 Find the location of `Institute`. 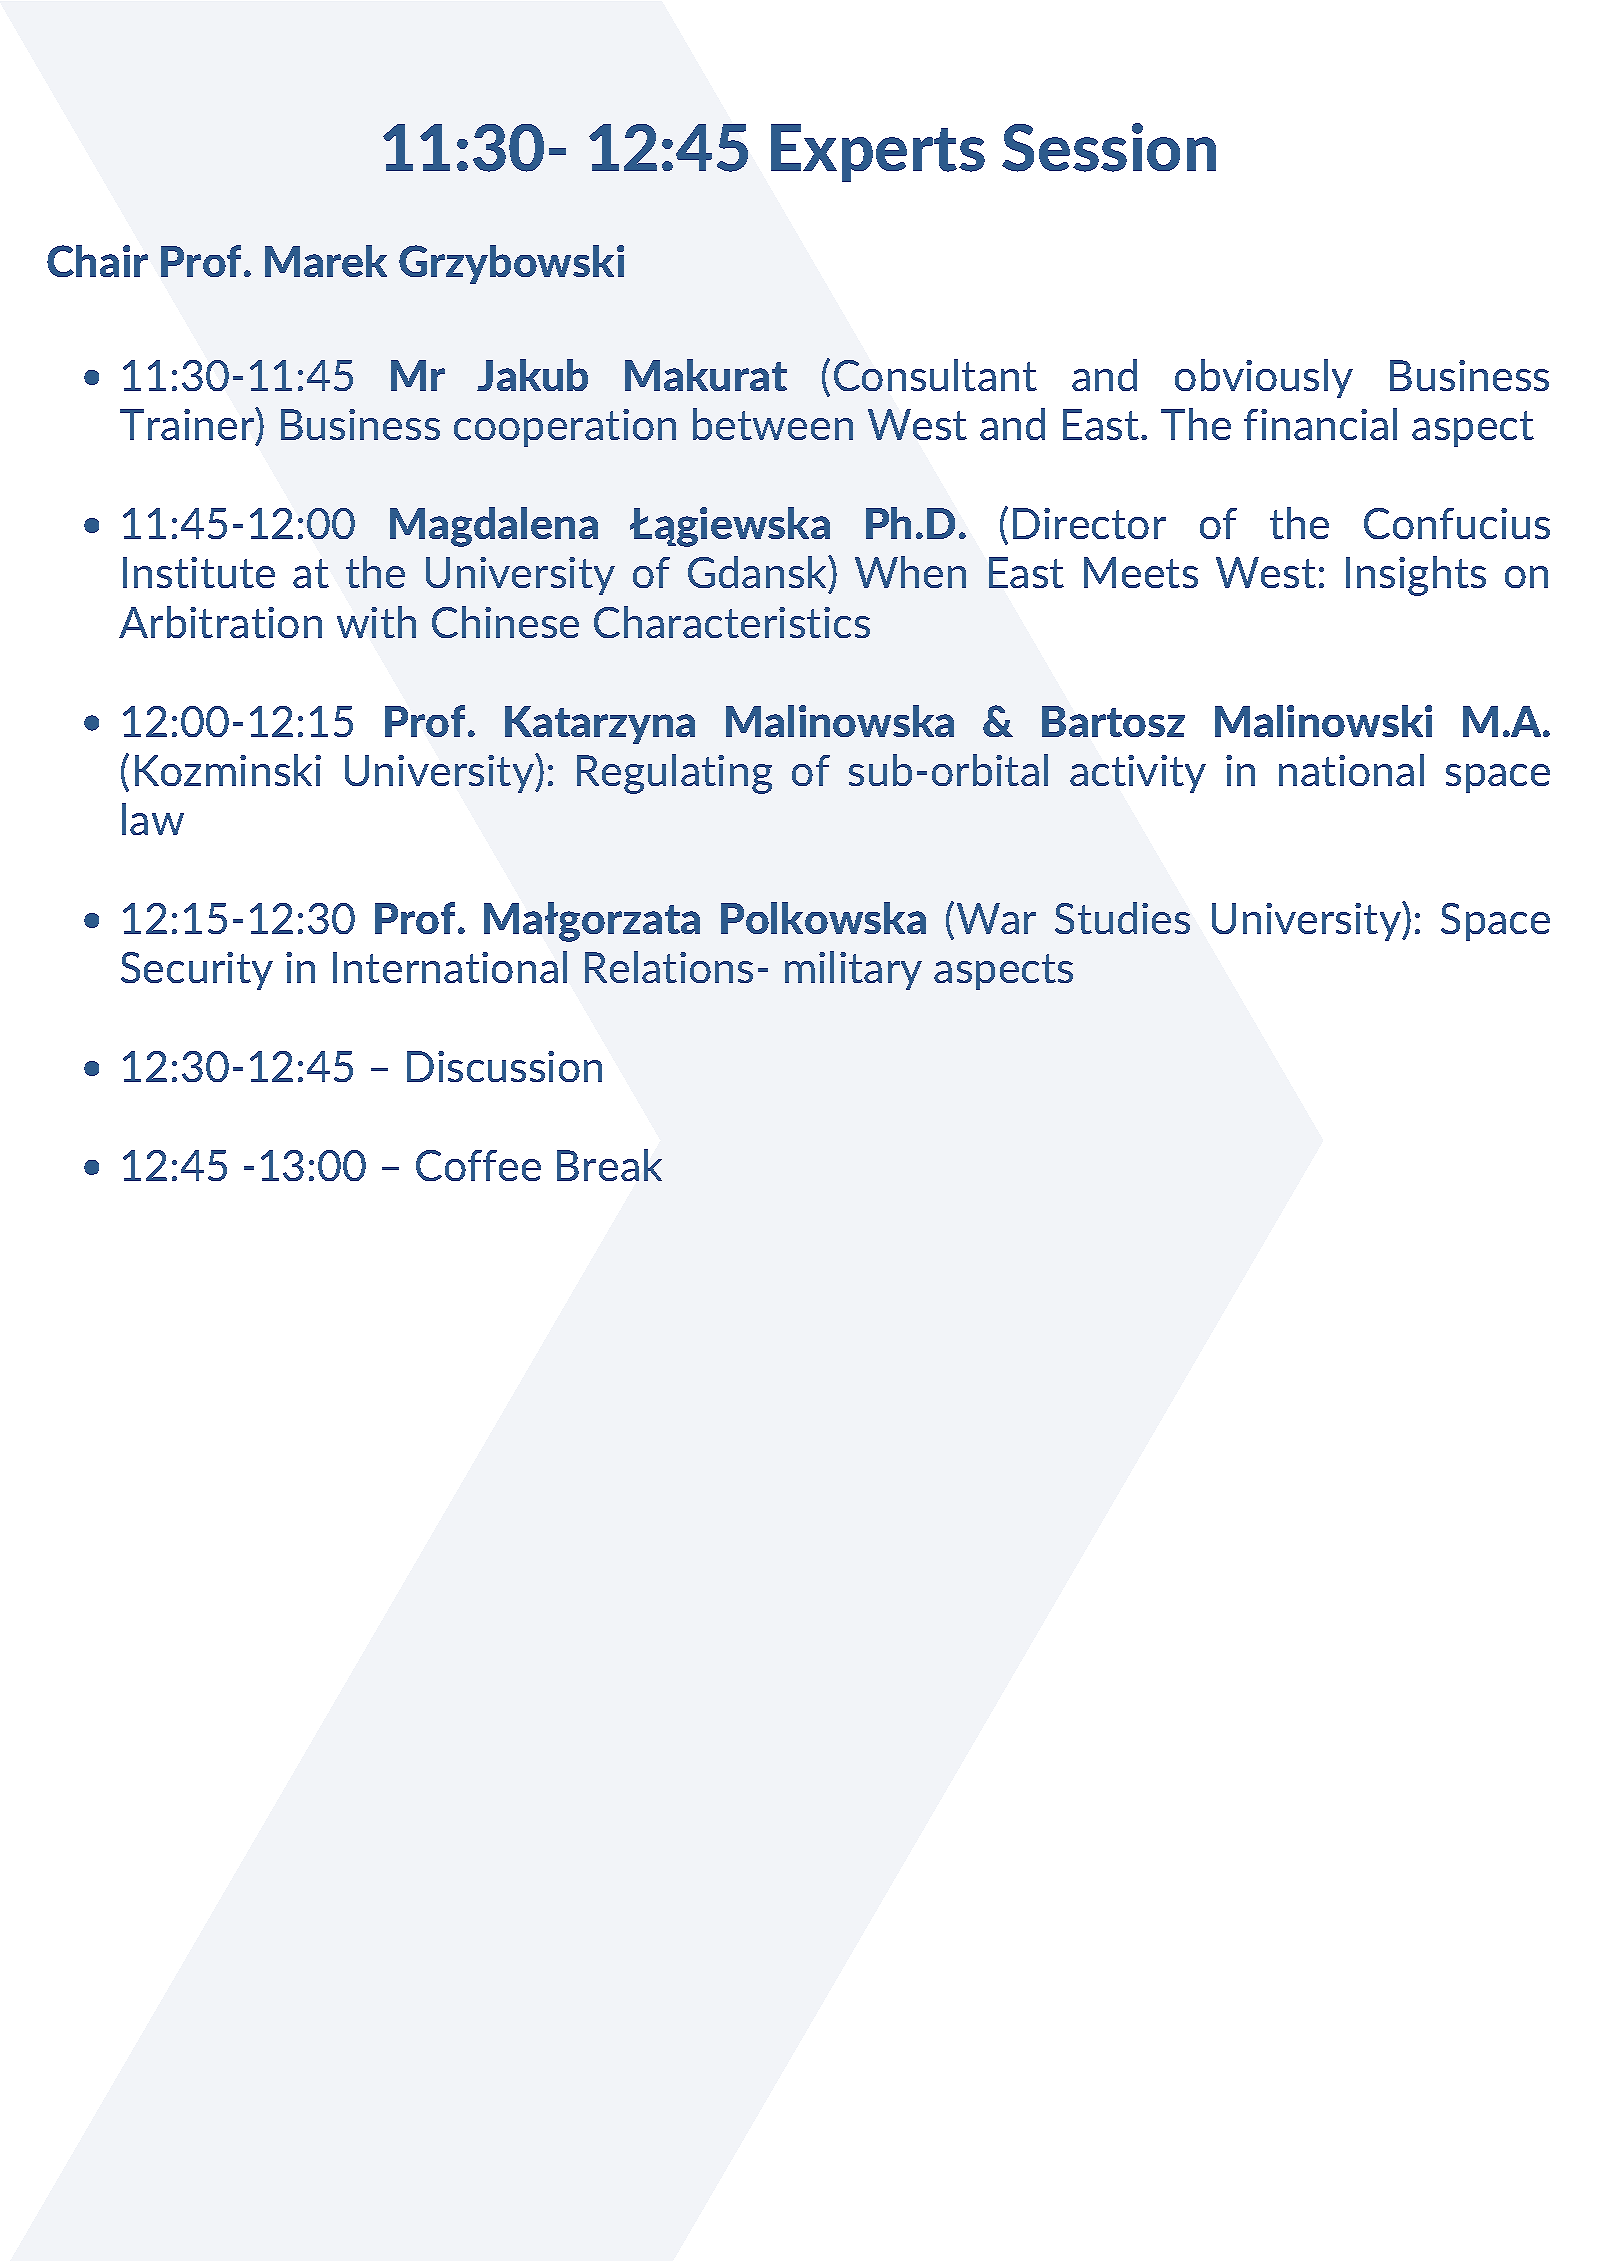

Institute is located at coordinates (199, 572).
